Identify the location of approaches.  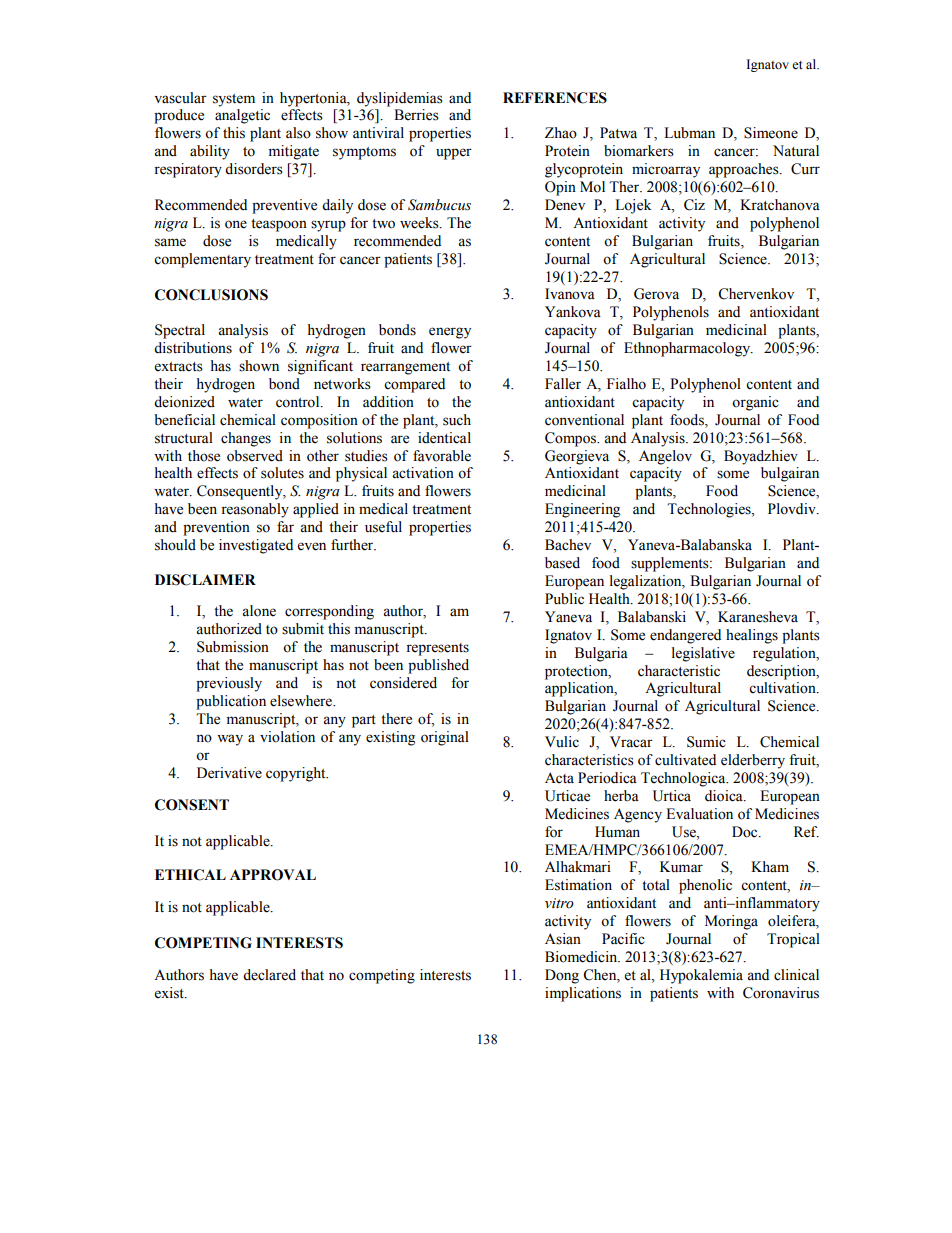
(745, 170).
